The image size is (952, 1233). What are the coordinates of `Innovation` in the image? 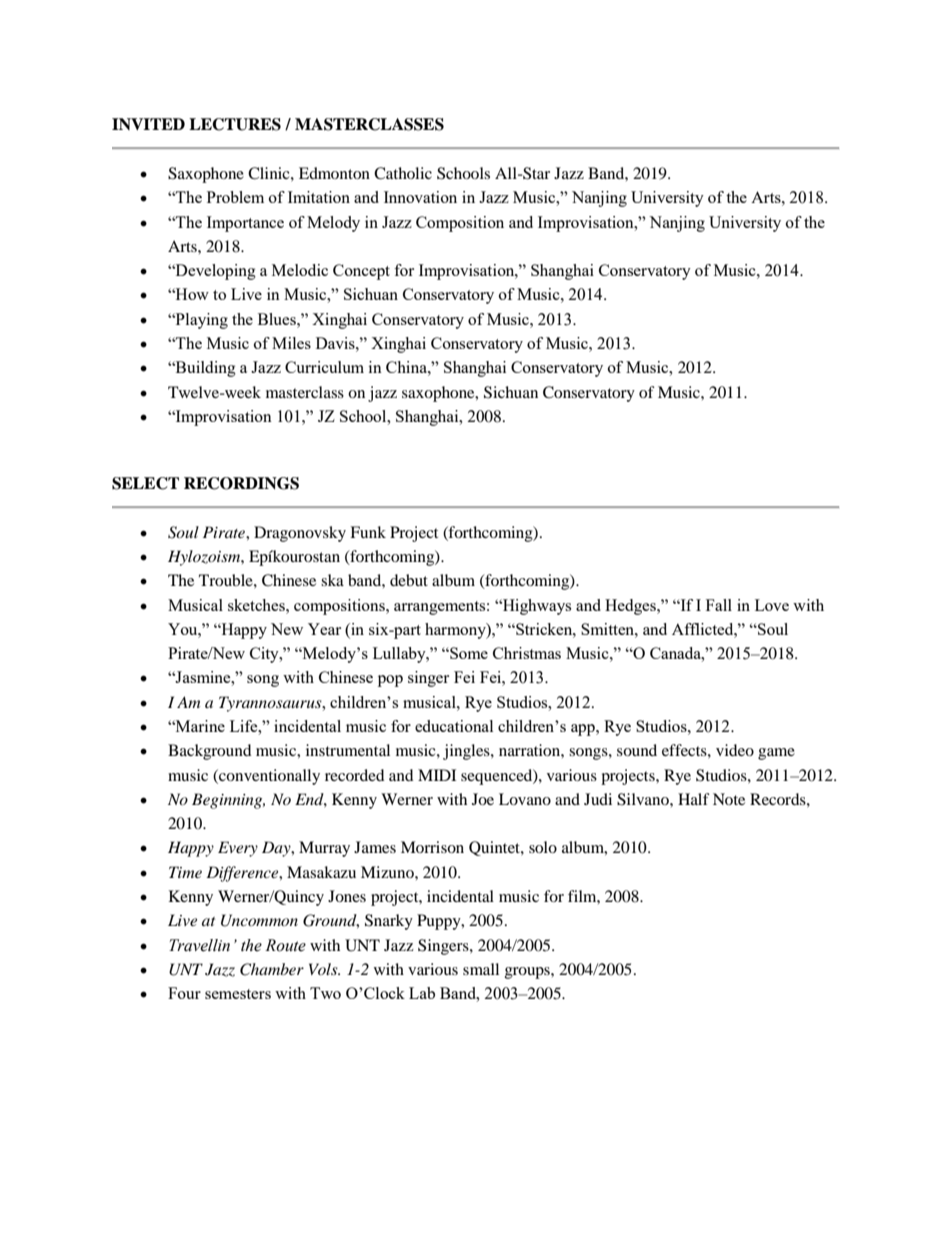 It's located at (420, 197).
